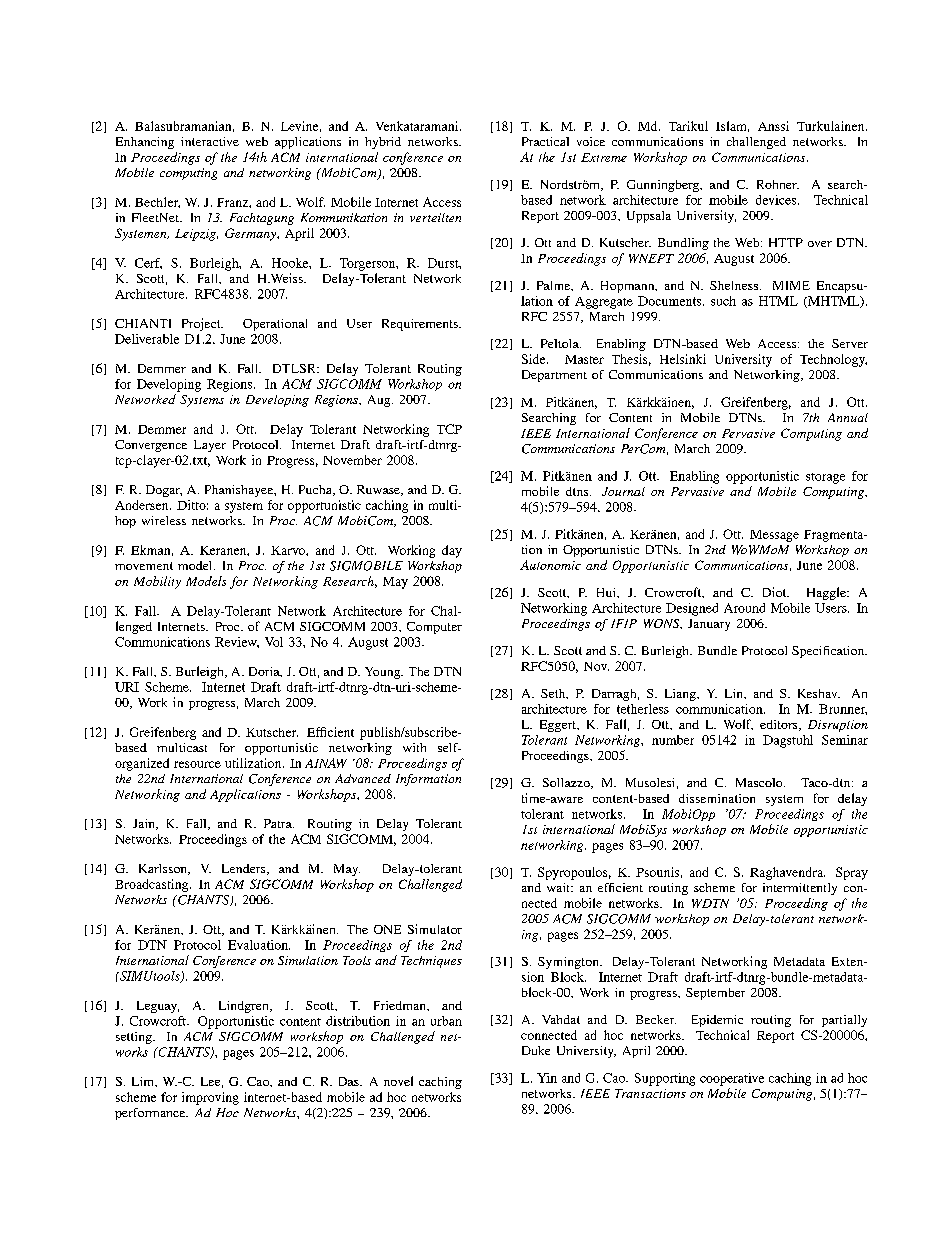 Image resolution: width=952 pixels, height=1233 pixels. Describe the element at coordinates (452, 551) in the screenshot. I see `day` at that location.
